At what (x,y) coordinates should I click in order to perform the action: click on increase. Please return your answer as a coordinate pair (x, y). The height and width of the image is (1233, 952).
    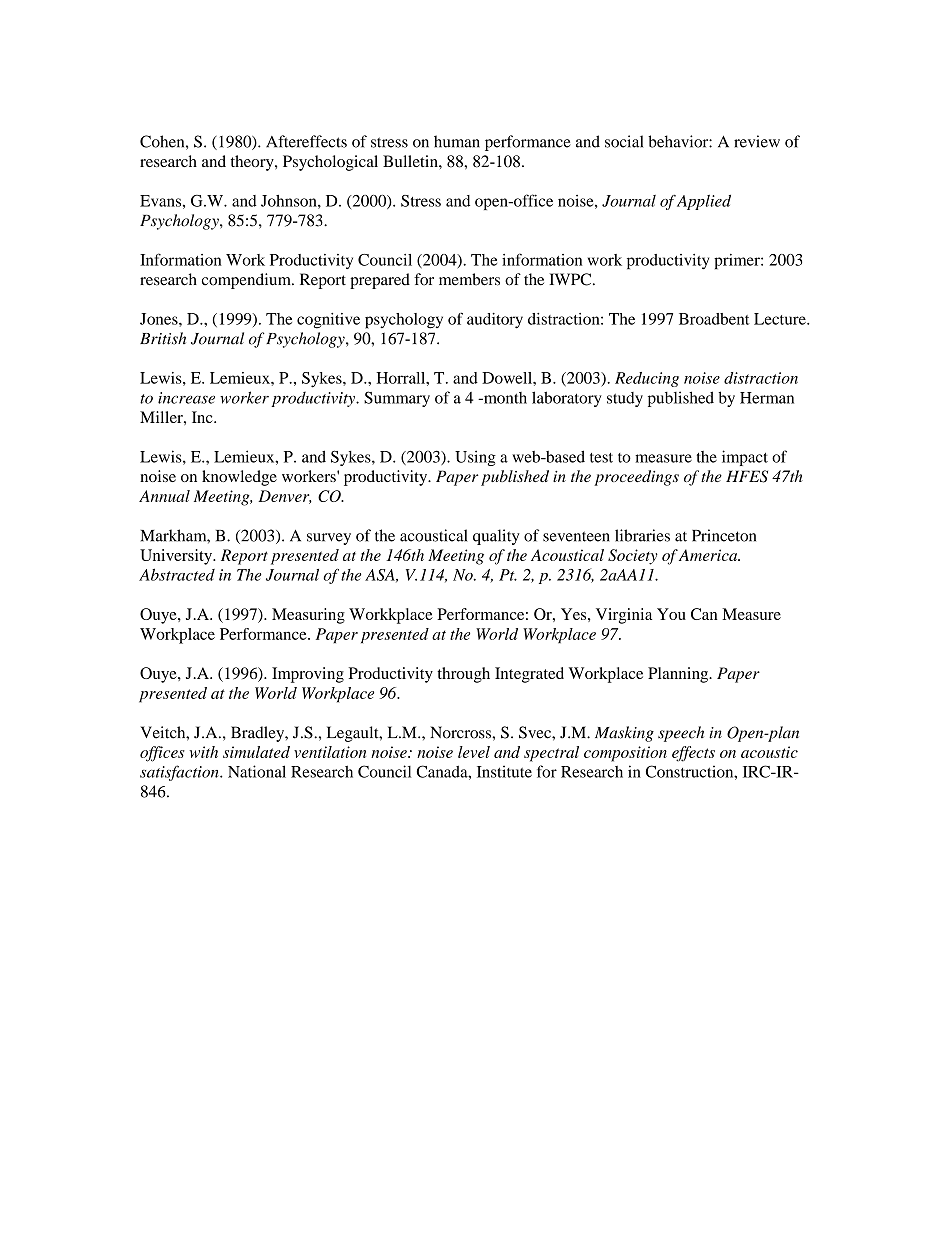
    Looking at the image, I should click on (186, 398).
